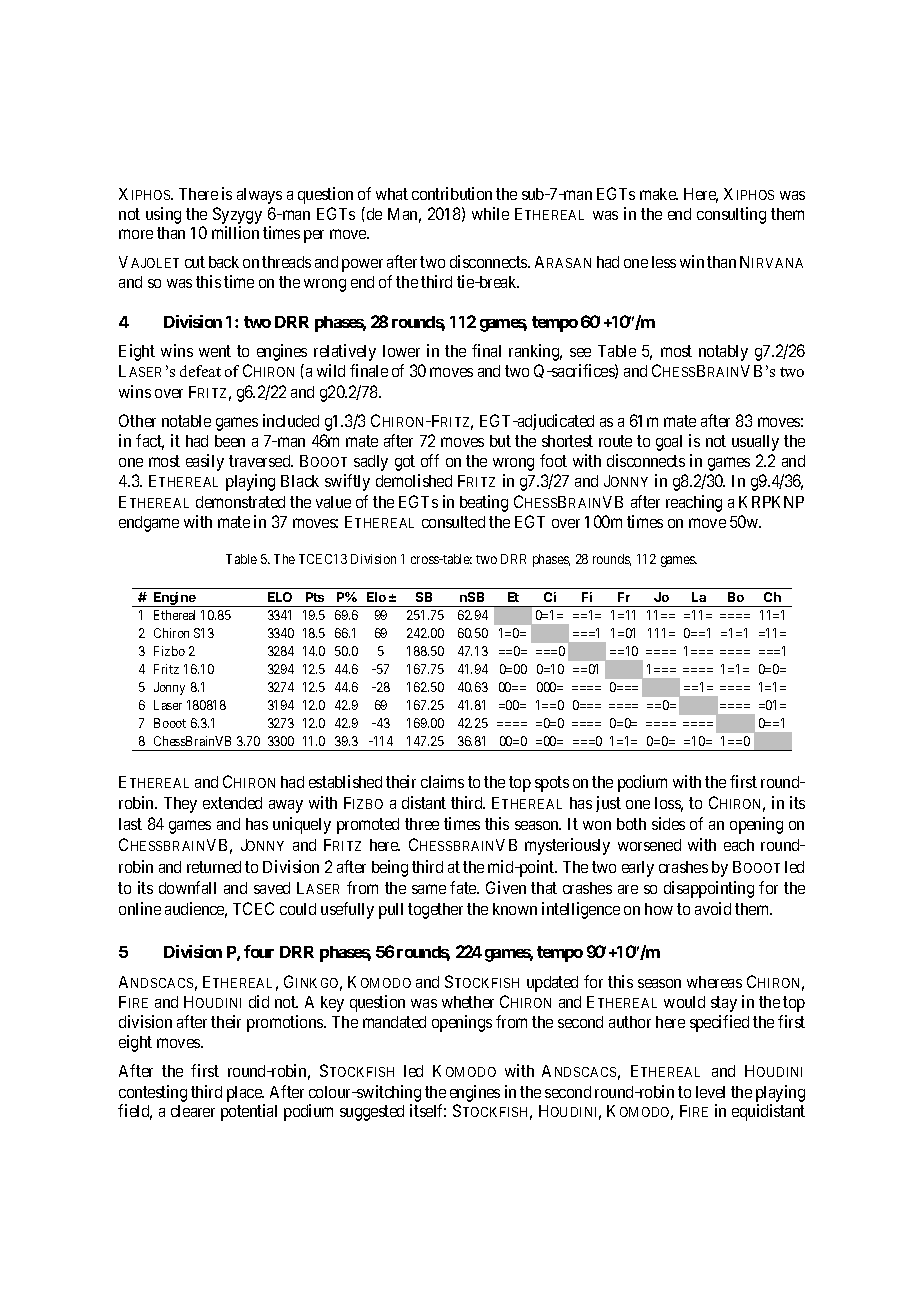 Image resolution: width=924 pixels, height=1308 pixels. Describe the element at coordinates (232, 803) in the screenshot. I see `extended` at that location.
